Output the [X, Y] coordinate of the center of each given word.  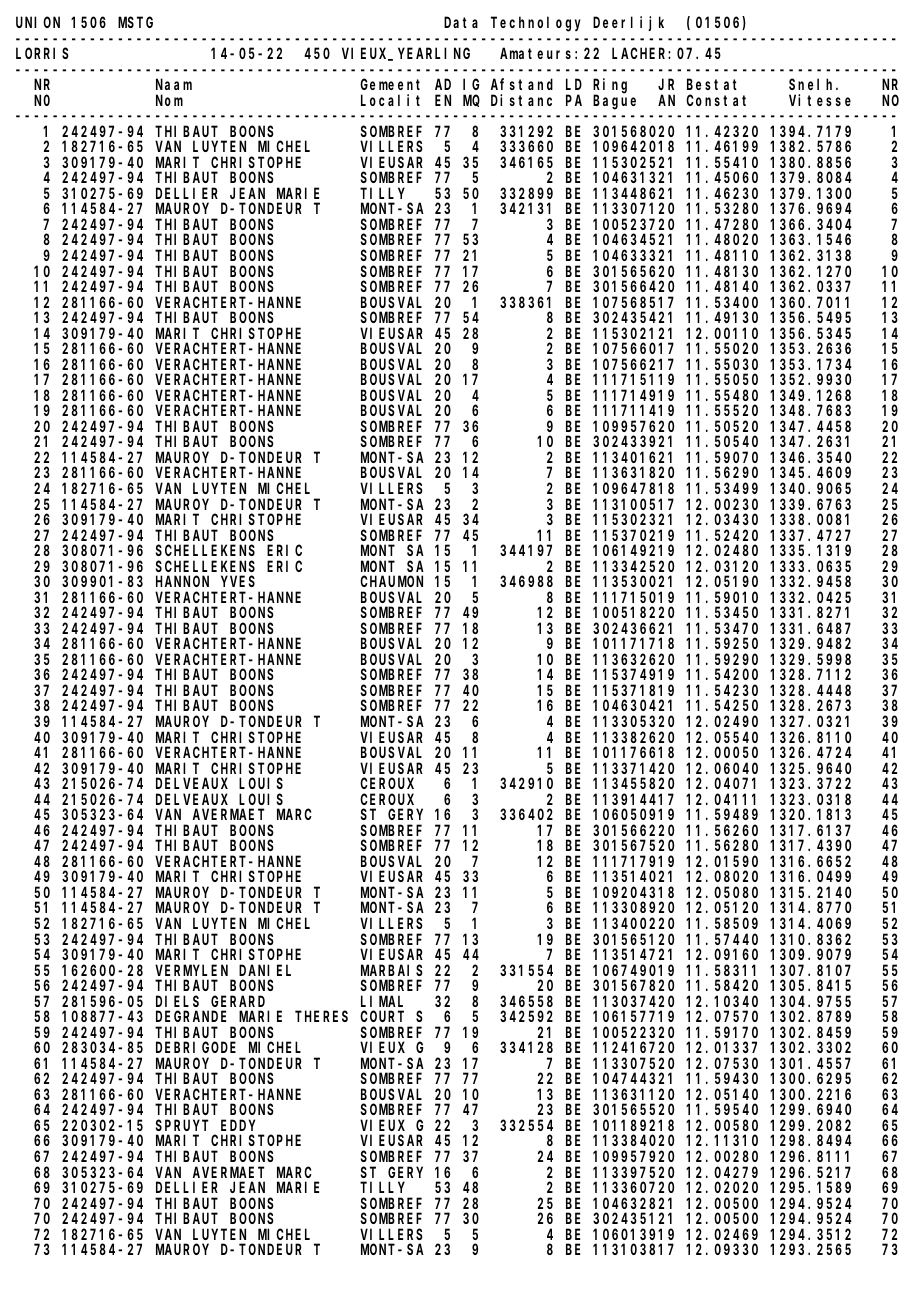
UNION [38, 22]
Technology [536, 24]
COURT [382, 1016]
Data [461, 22]
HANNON [182, 581]
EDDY [238, 1125]
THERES [321, 1016]
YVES [238, 581]
